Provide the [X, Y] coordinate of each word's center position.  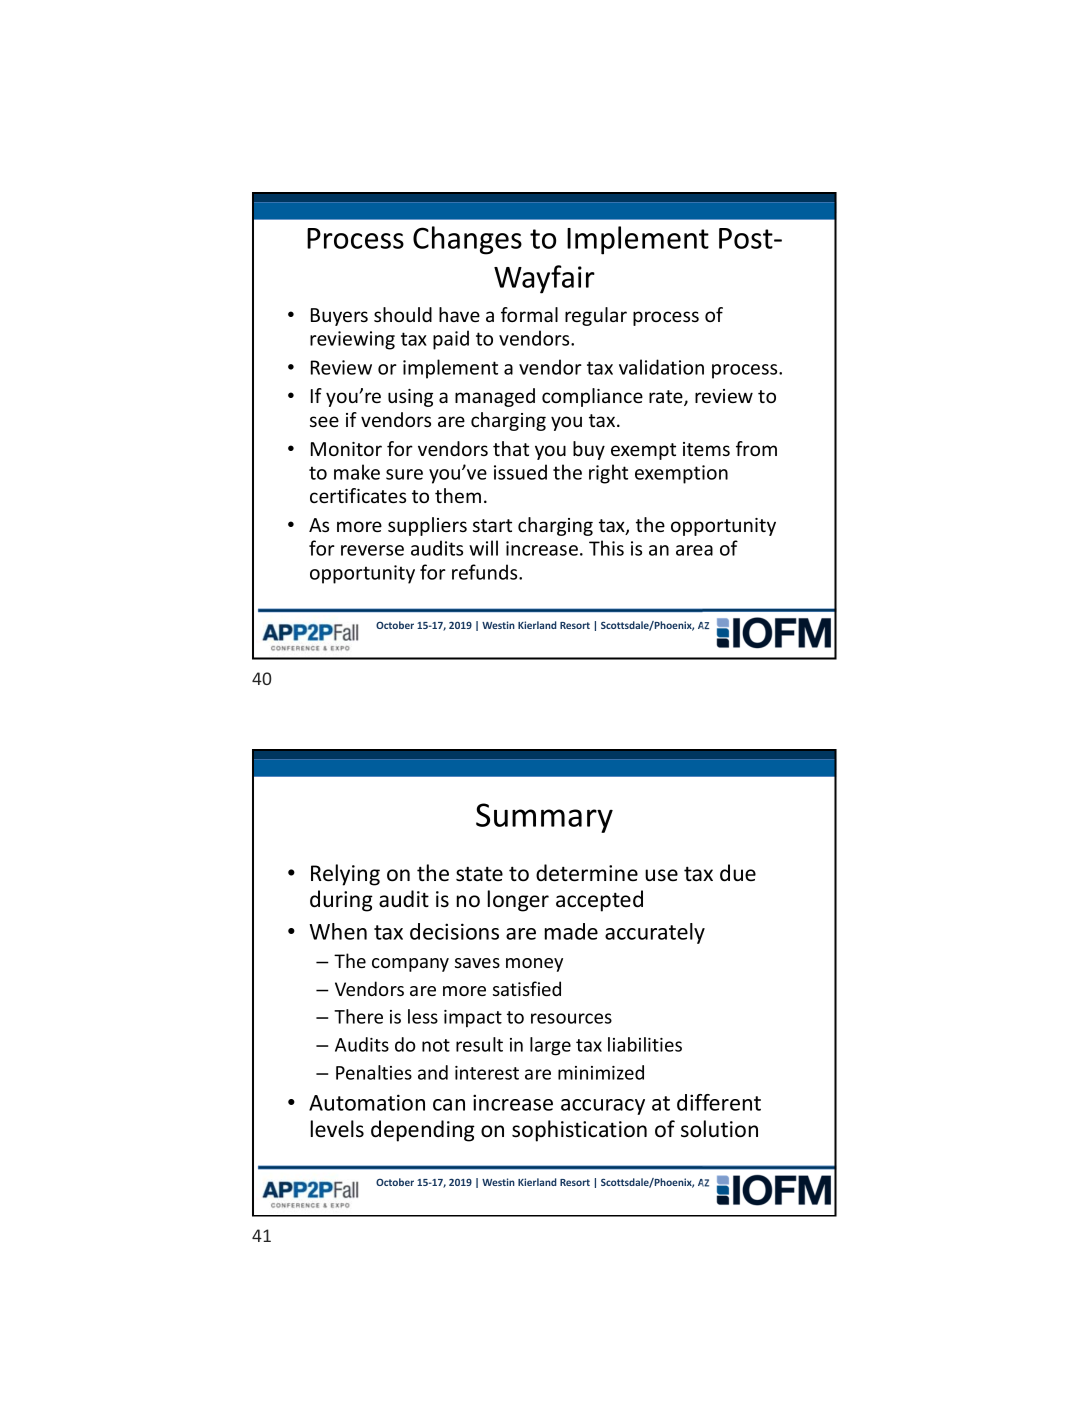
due [738, 873]
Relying [345, 875]
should [403, 314]
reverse [372, 550]
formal [529, 314]
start [492, 525]
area [694, 550]
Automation [367, 1102]
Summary [544, 818]
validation [661, 367]
